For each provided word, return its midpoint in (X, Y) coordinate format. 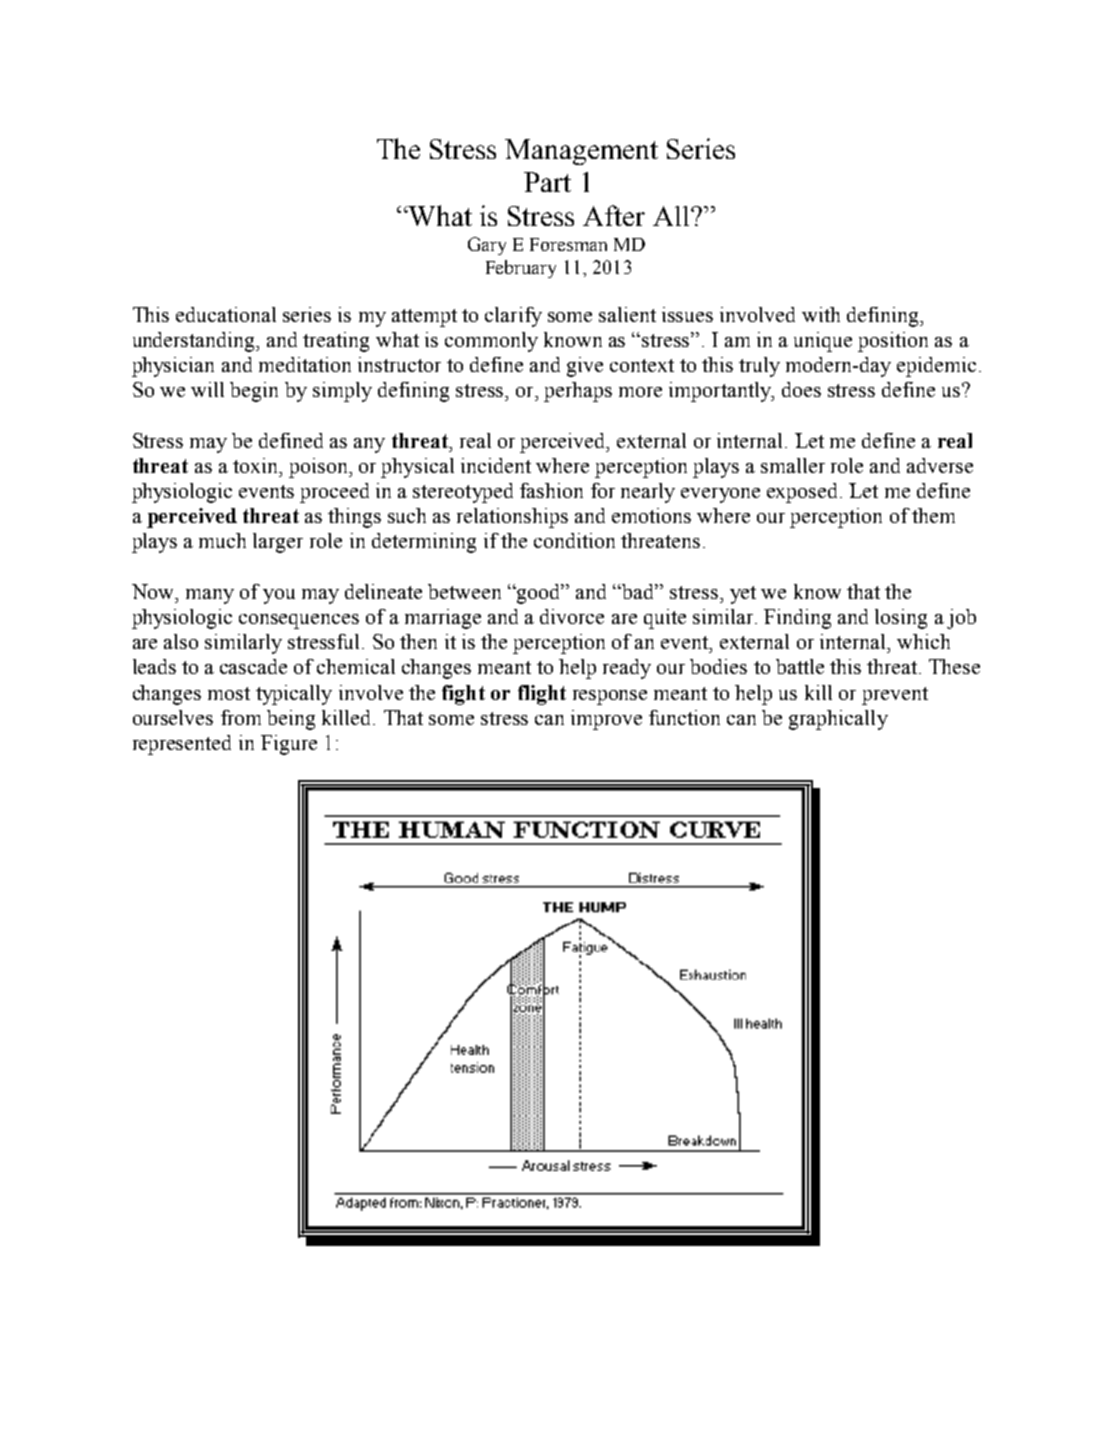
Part (547, 182)
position (893, 342)
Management (581, 152)
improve (606, 720)
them (933, 515)
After (614, 215)
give (585, 367)
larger (278, 543)
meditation (305, 364)
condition (574, 540)
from (241, 717)
